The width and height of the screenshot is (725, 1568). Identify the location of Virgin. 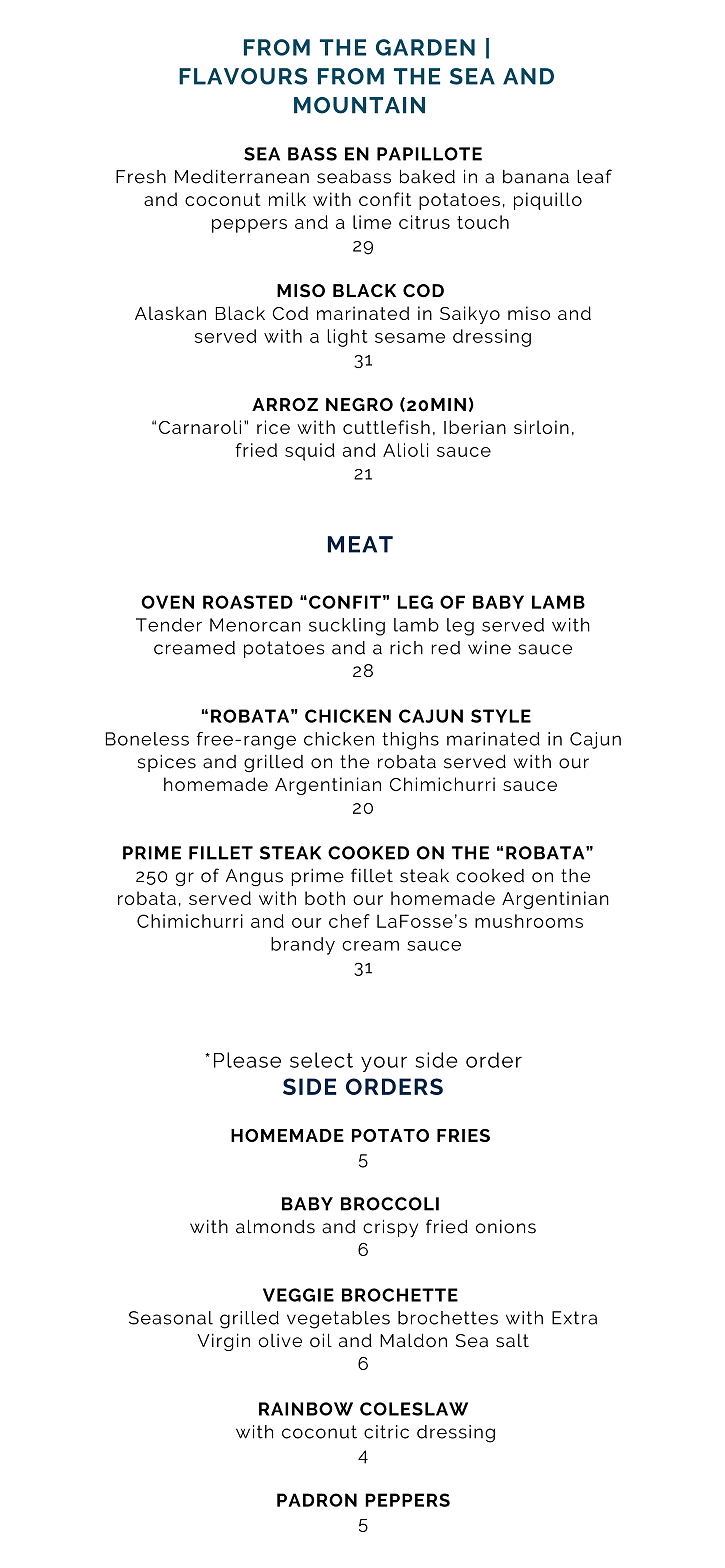
(223, 1342).
